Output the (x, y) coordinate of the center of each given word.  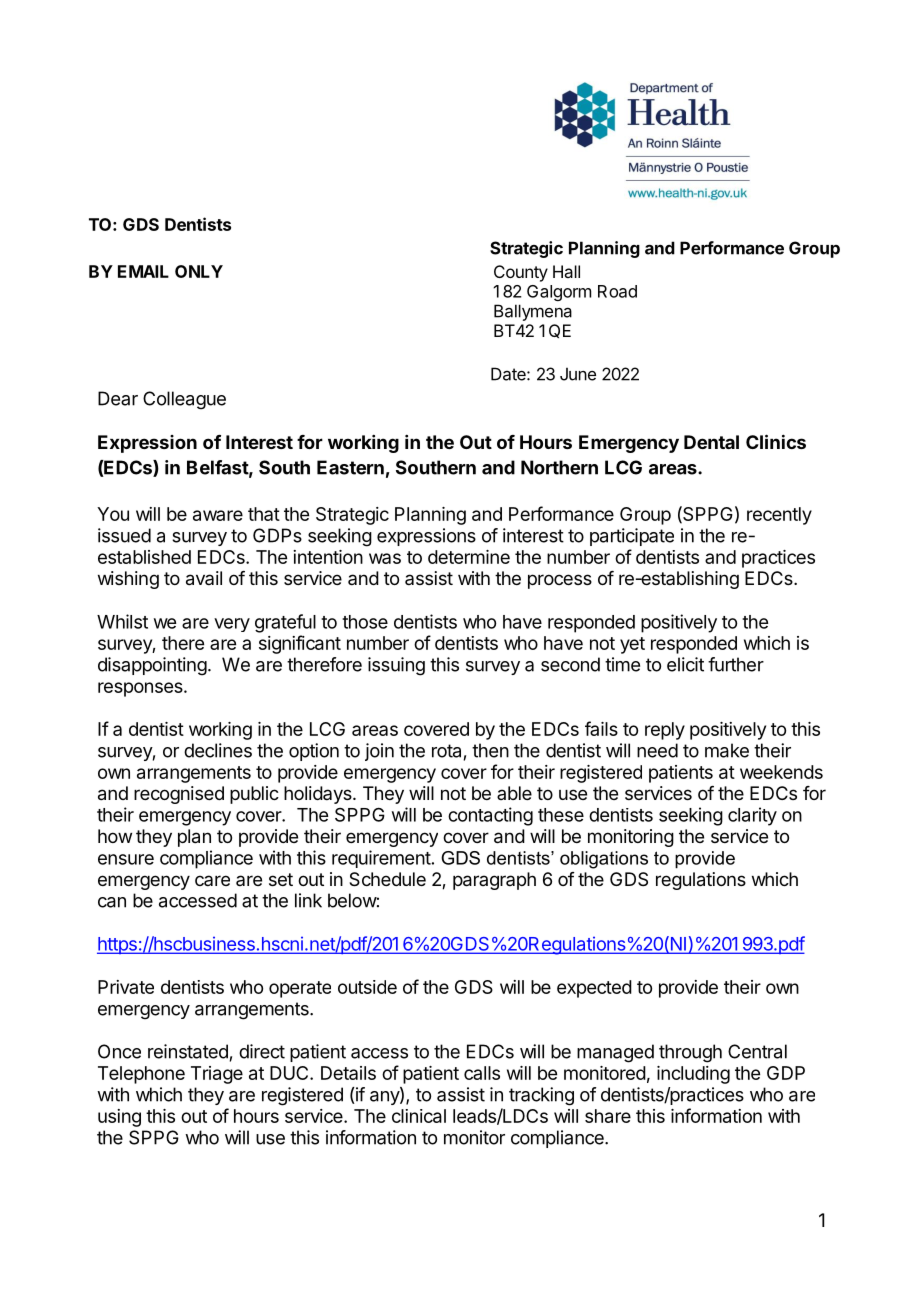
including (693, 1075)
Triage (217, 1075)
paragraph (494, 881)
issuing (396, 666)
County (521, 273)
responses (141, 689)
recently (779, 516)
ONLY (199, 271)
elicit (685, 664)
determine (469, 557)
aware (218, 515)
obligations (604, 860)
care (212, 880)
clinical (419, 1116)
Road (617, 291)
